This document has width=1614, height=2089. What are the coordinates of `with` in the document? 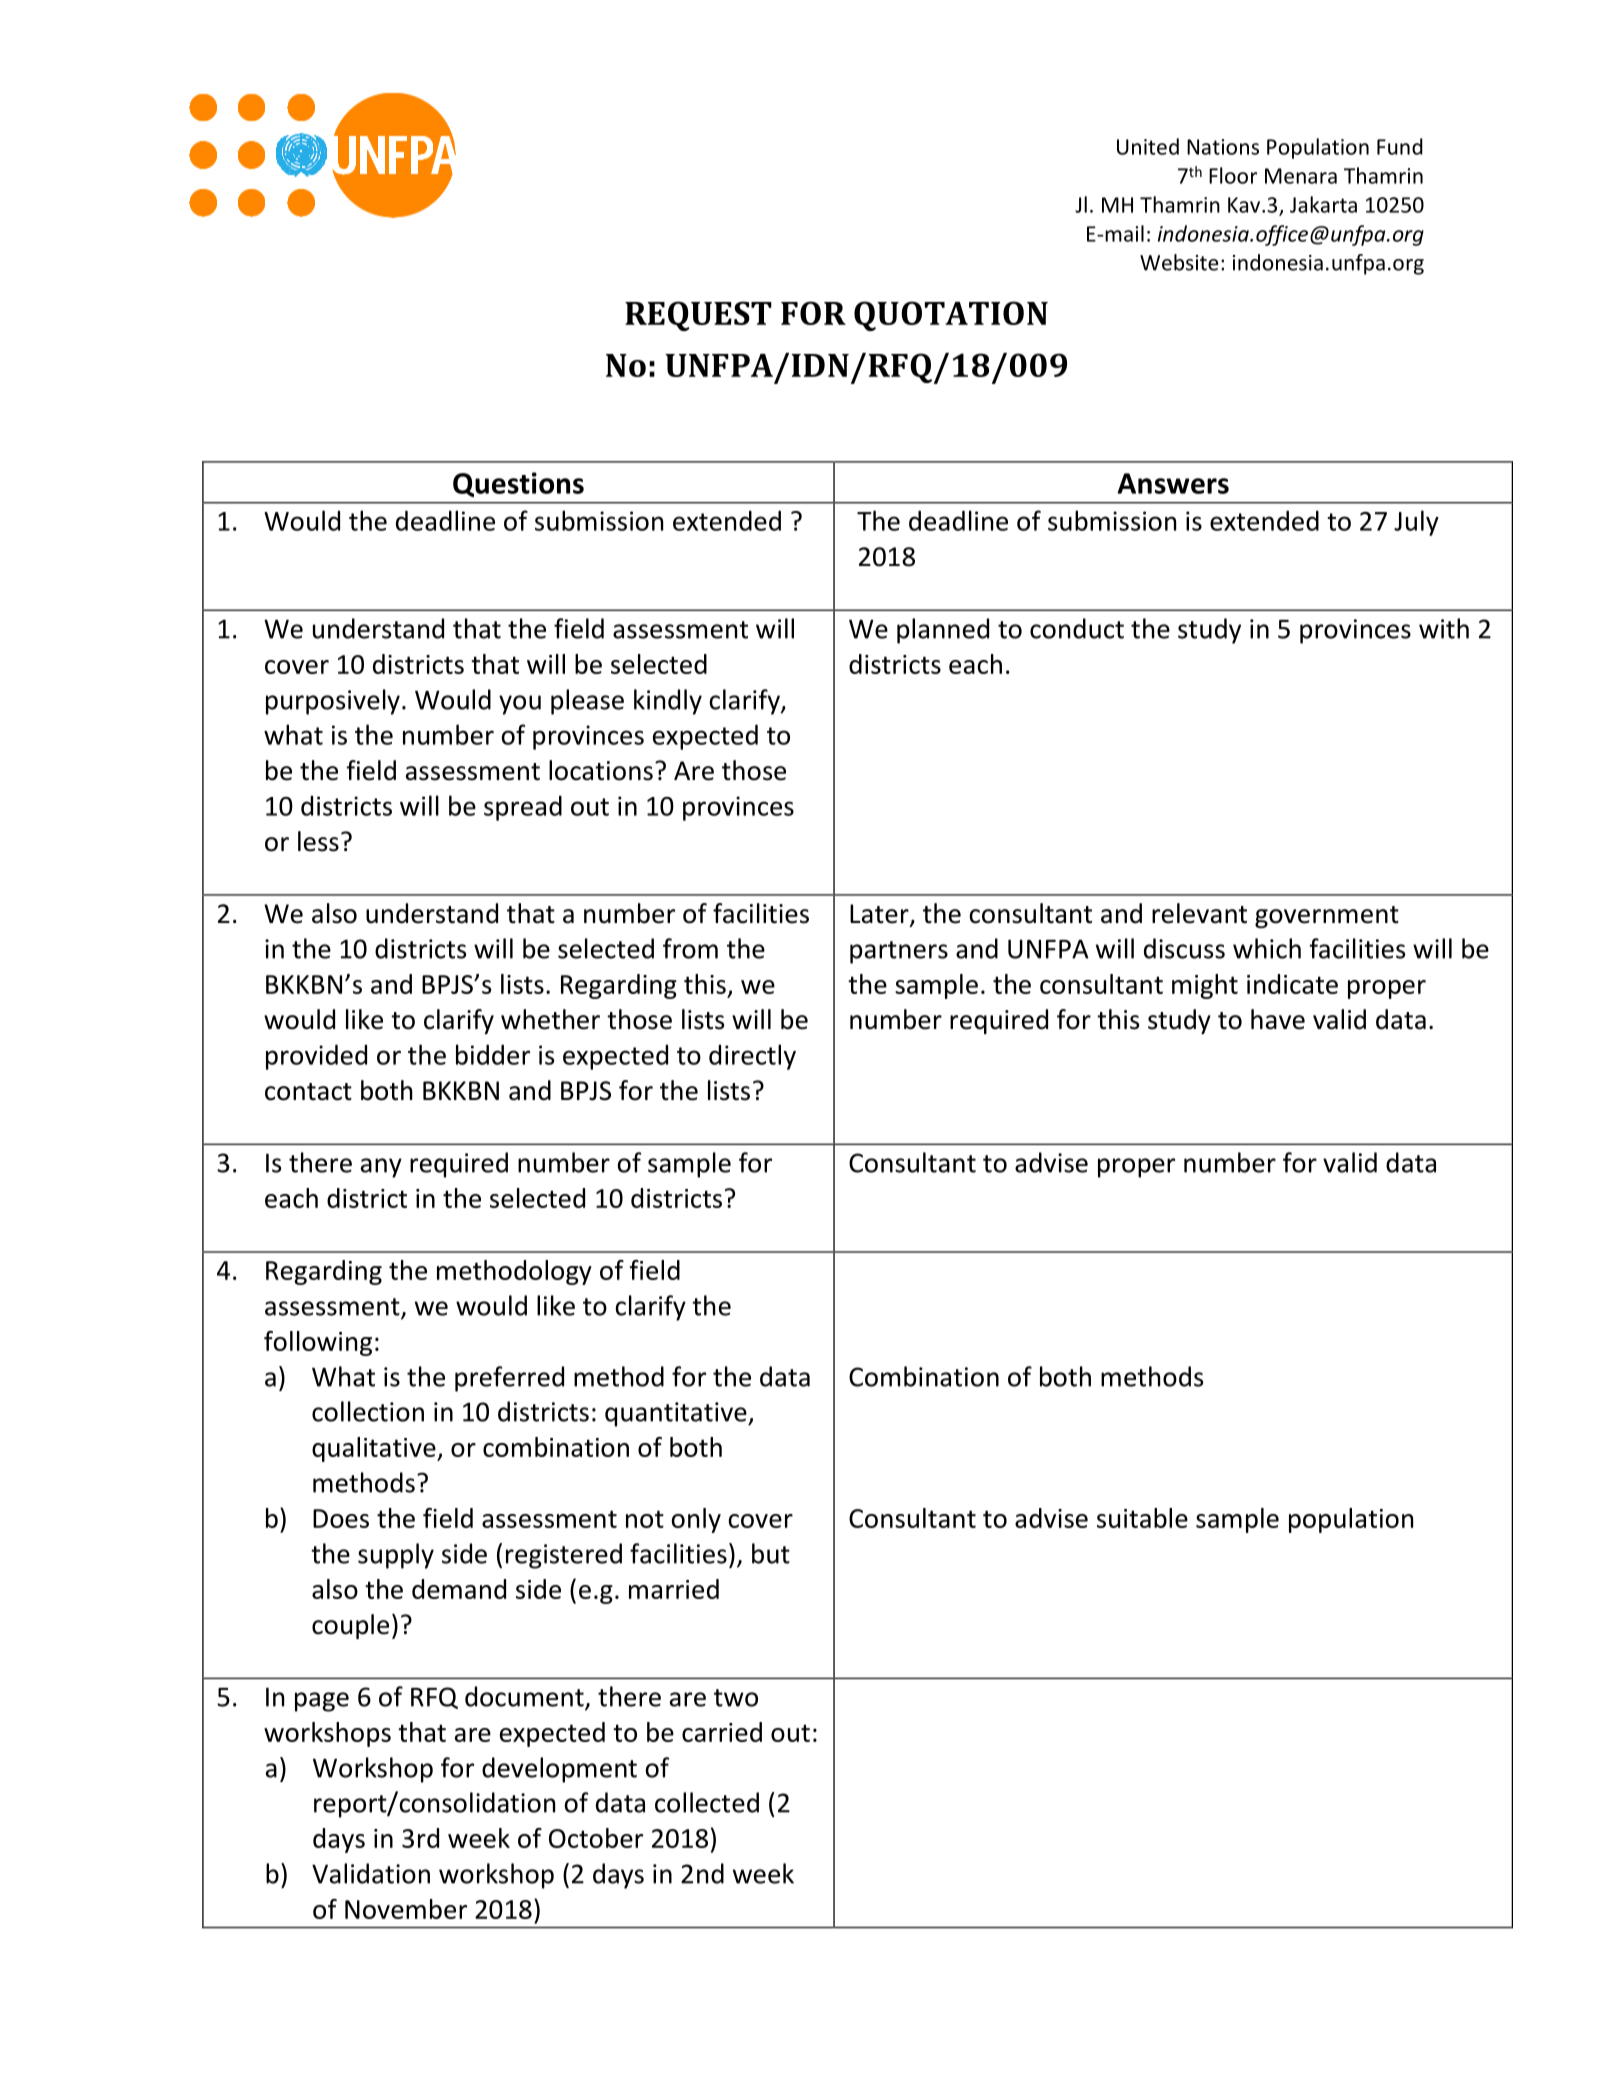 It's located at (1444, 628).
